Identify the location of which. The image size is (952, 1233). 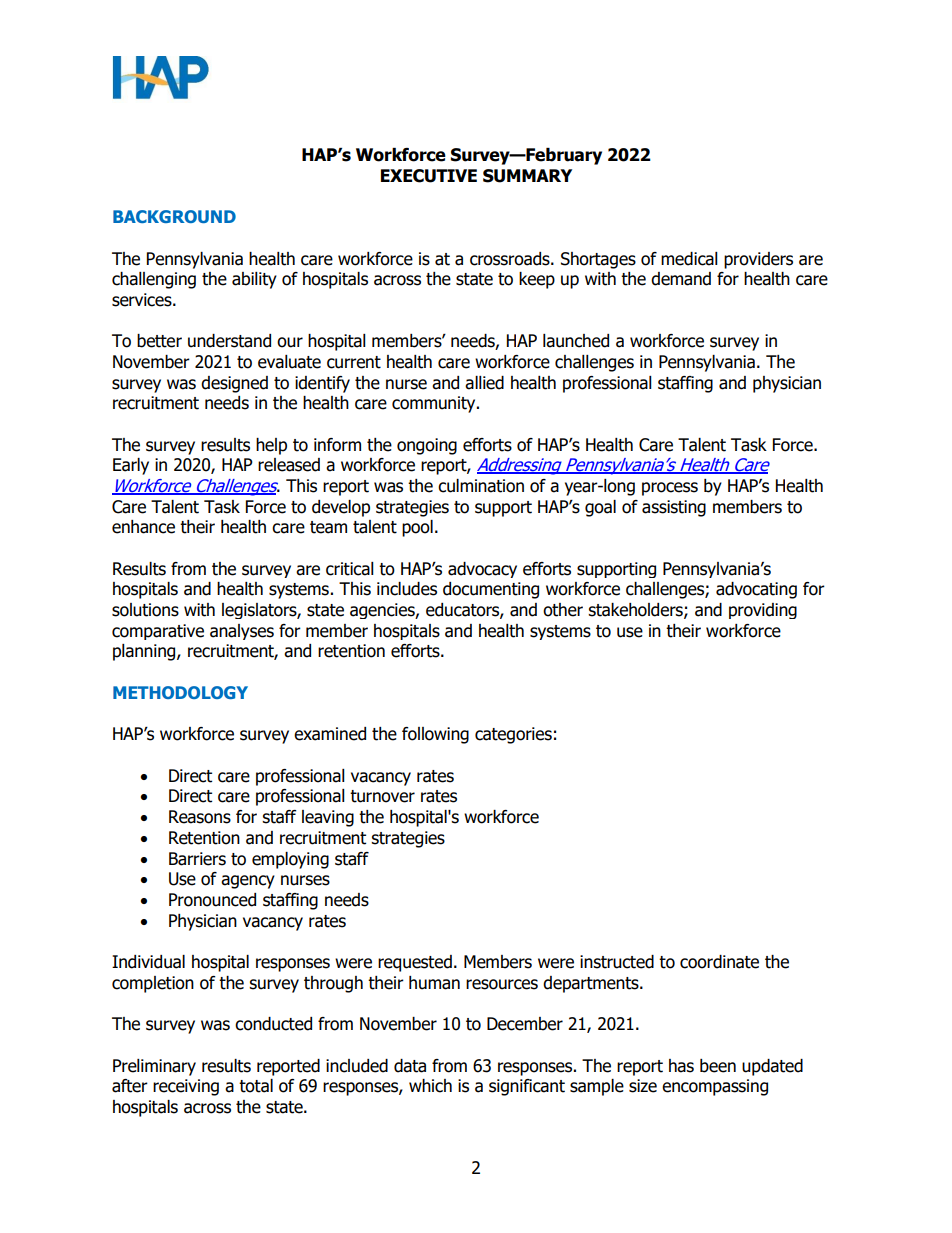
(430, 1086).
